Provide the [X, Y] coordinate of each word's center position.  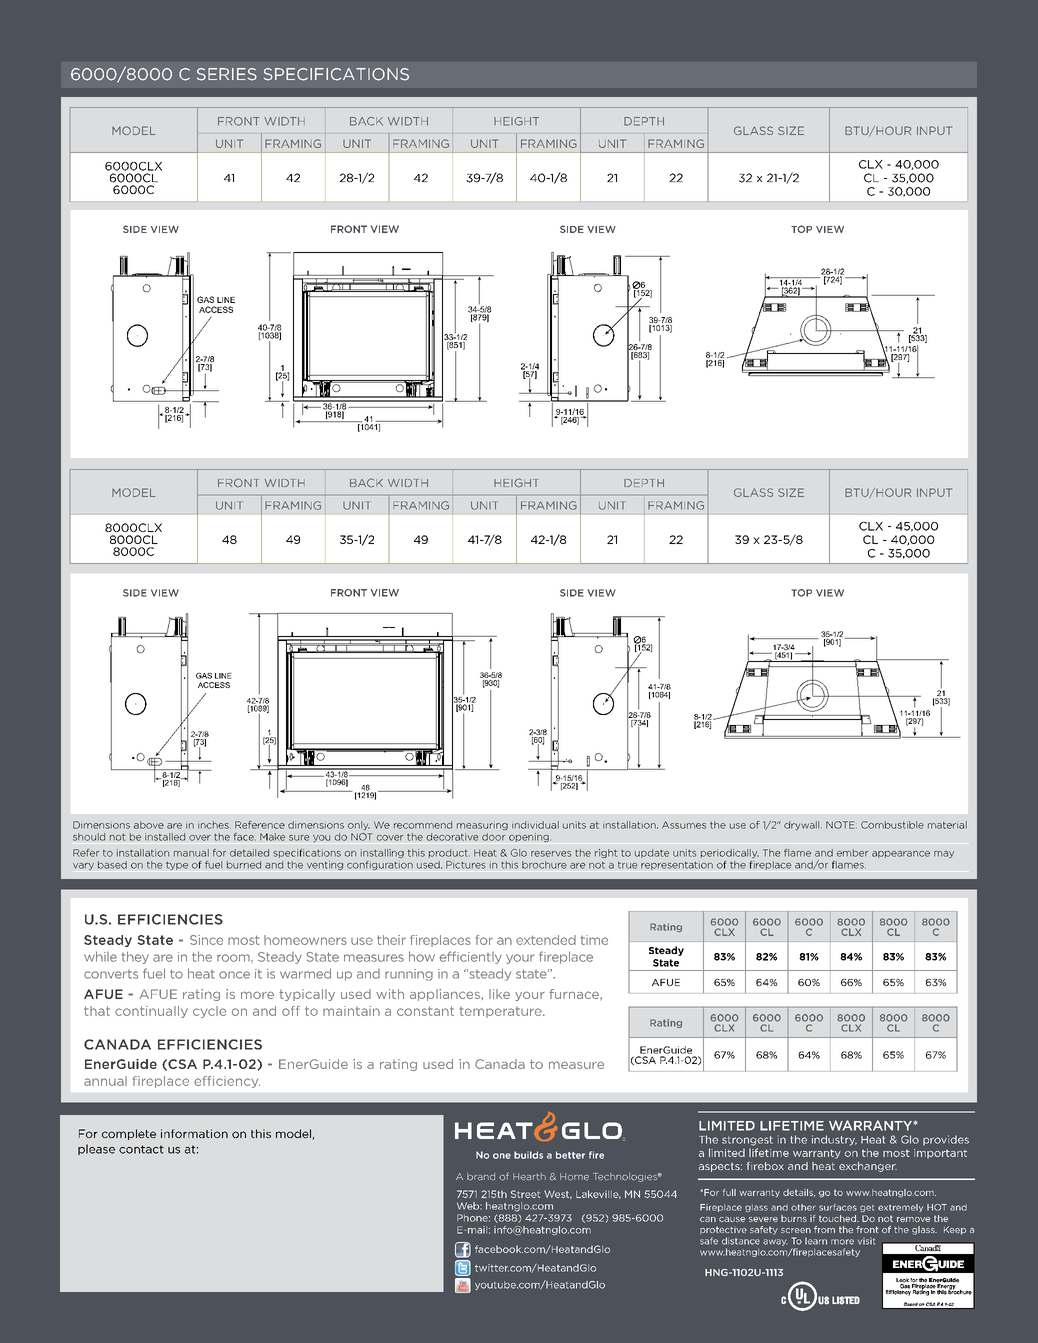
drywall [803, 825]
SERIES [227, 74]
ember [852, 853]
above [149, 825]
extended [546, 940]
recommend [423, 825]
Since [206, 940]
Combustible [892, 825]
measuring [482, 826]
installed [165, 837]
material [947, 825]
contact [141, 1149]
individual [535, 825]
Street [525, 1194]
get [867, 1208]
